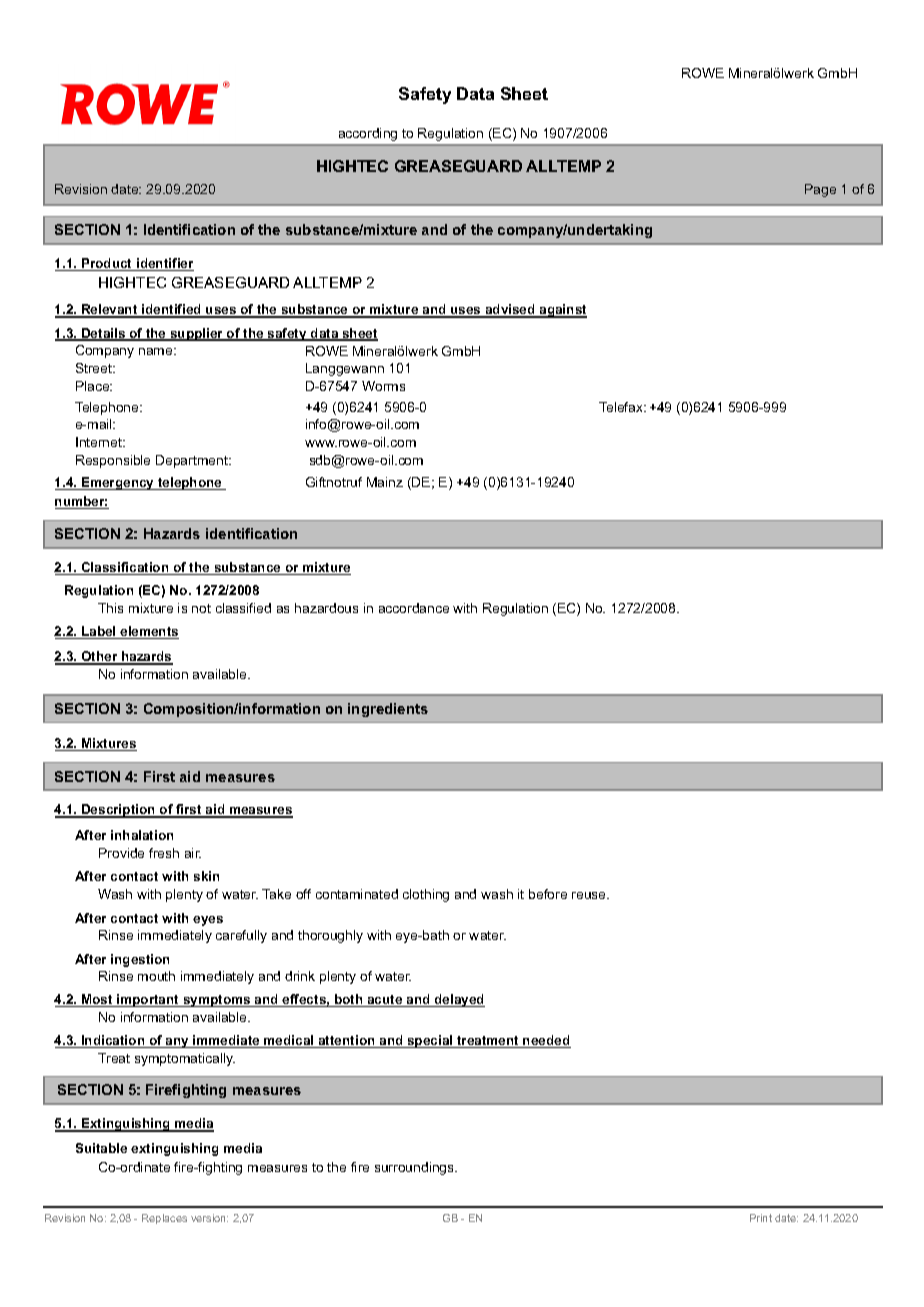 This screenshot has width=924, height=1307. I want to click on version, so click(209, 1218).
